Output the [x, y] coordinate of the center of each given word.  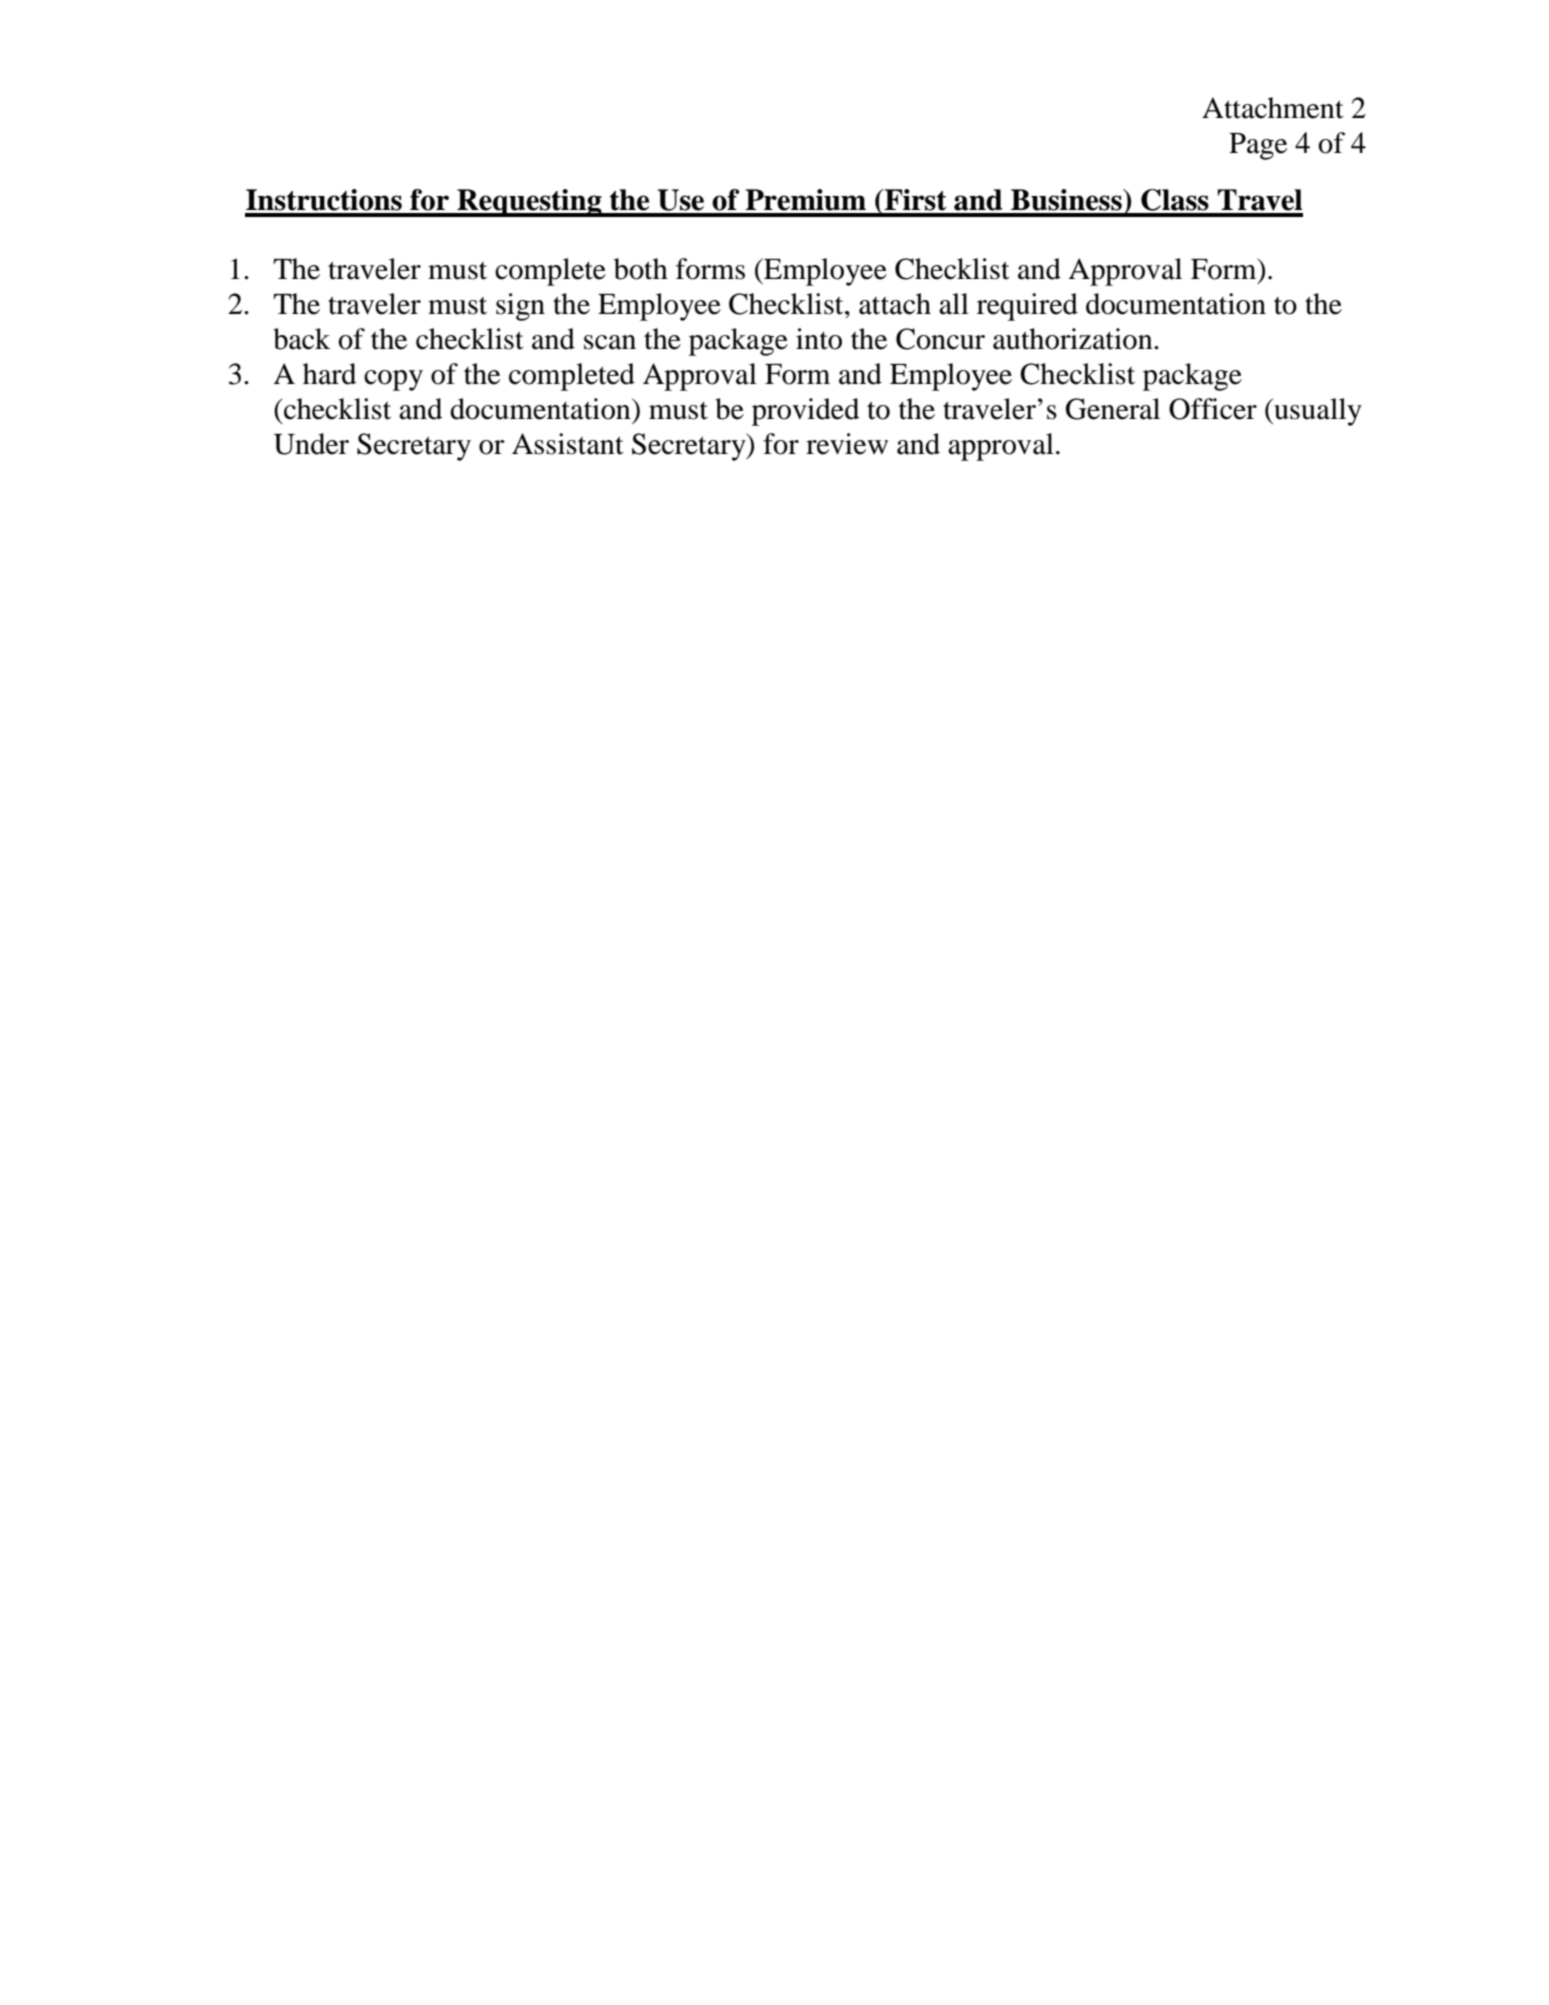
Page [1258, 146]
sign [520, 307]
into [819, 339]
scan [610, 342]
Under [311, 444]
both [641, 269]
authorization [1074, 339]
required [1027, 307]
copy [393, 380]
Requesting [529, 203]
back [302, 339]
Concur [940, 339]
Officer [1213, 409]
